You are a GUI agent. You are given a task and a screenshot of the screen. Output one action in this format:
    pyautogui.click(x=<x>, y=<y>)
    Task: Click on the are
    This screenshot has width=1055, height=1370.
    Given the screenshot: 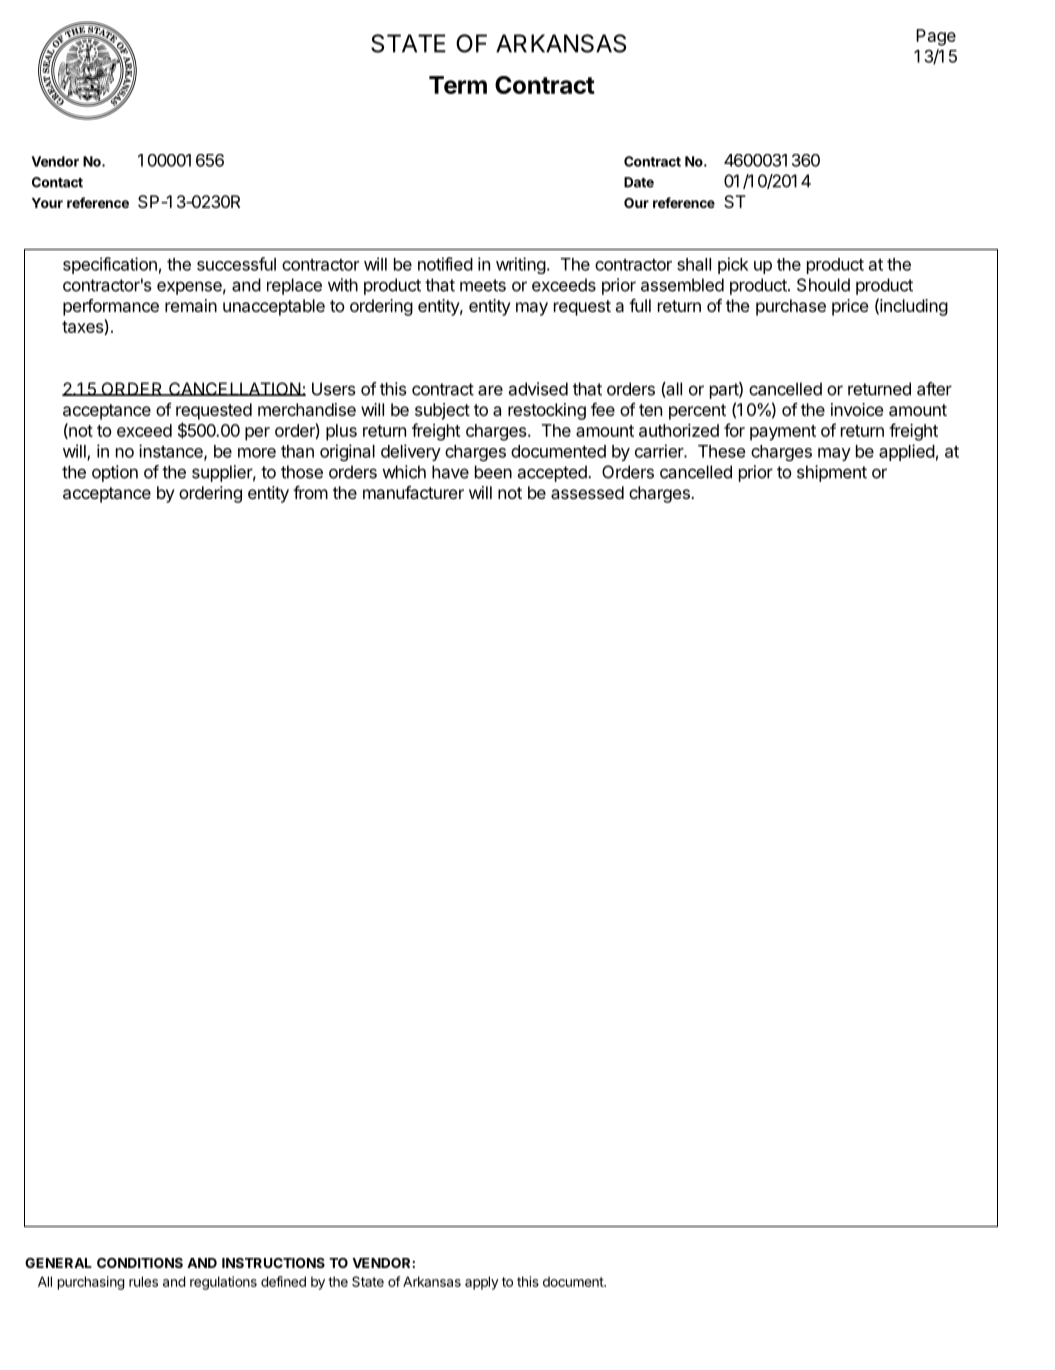 What is the action you would take?
    pyautogui.click(x=490, y=390)
